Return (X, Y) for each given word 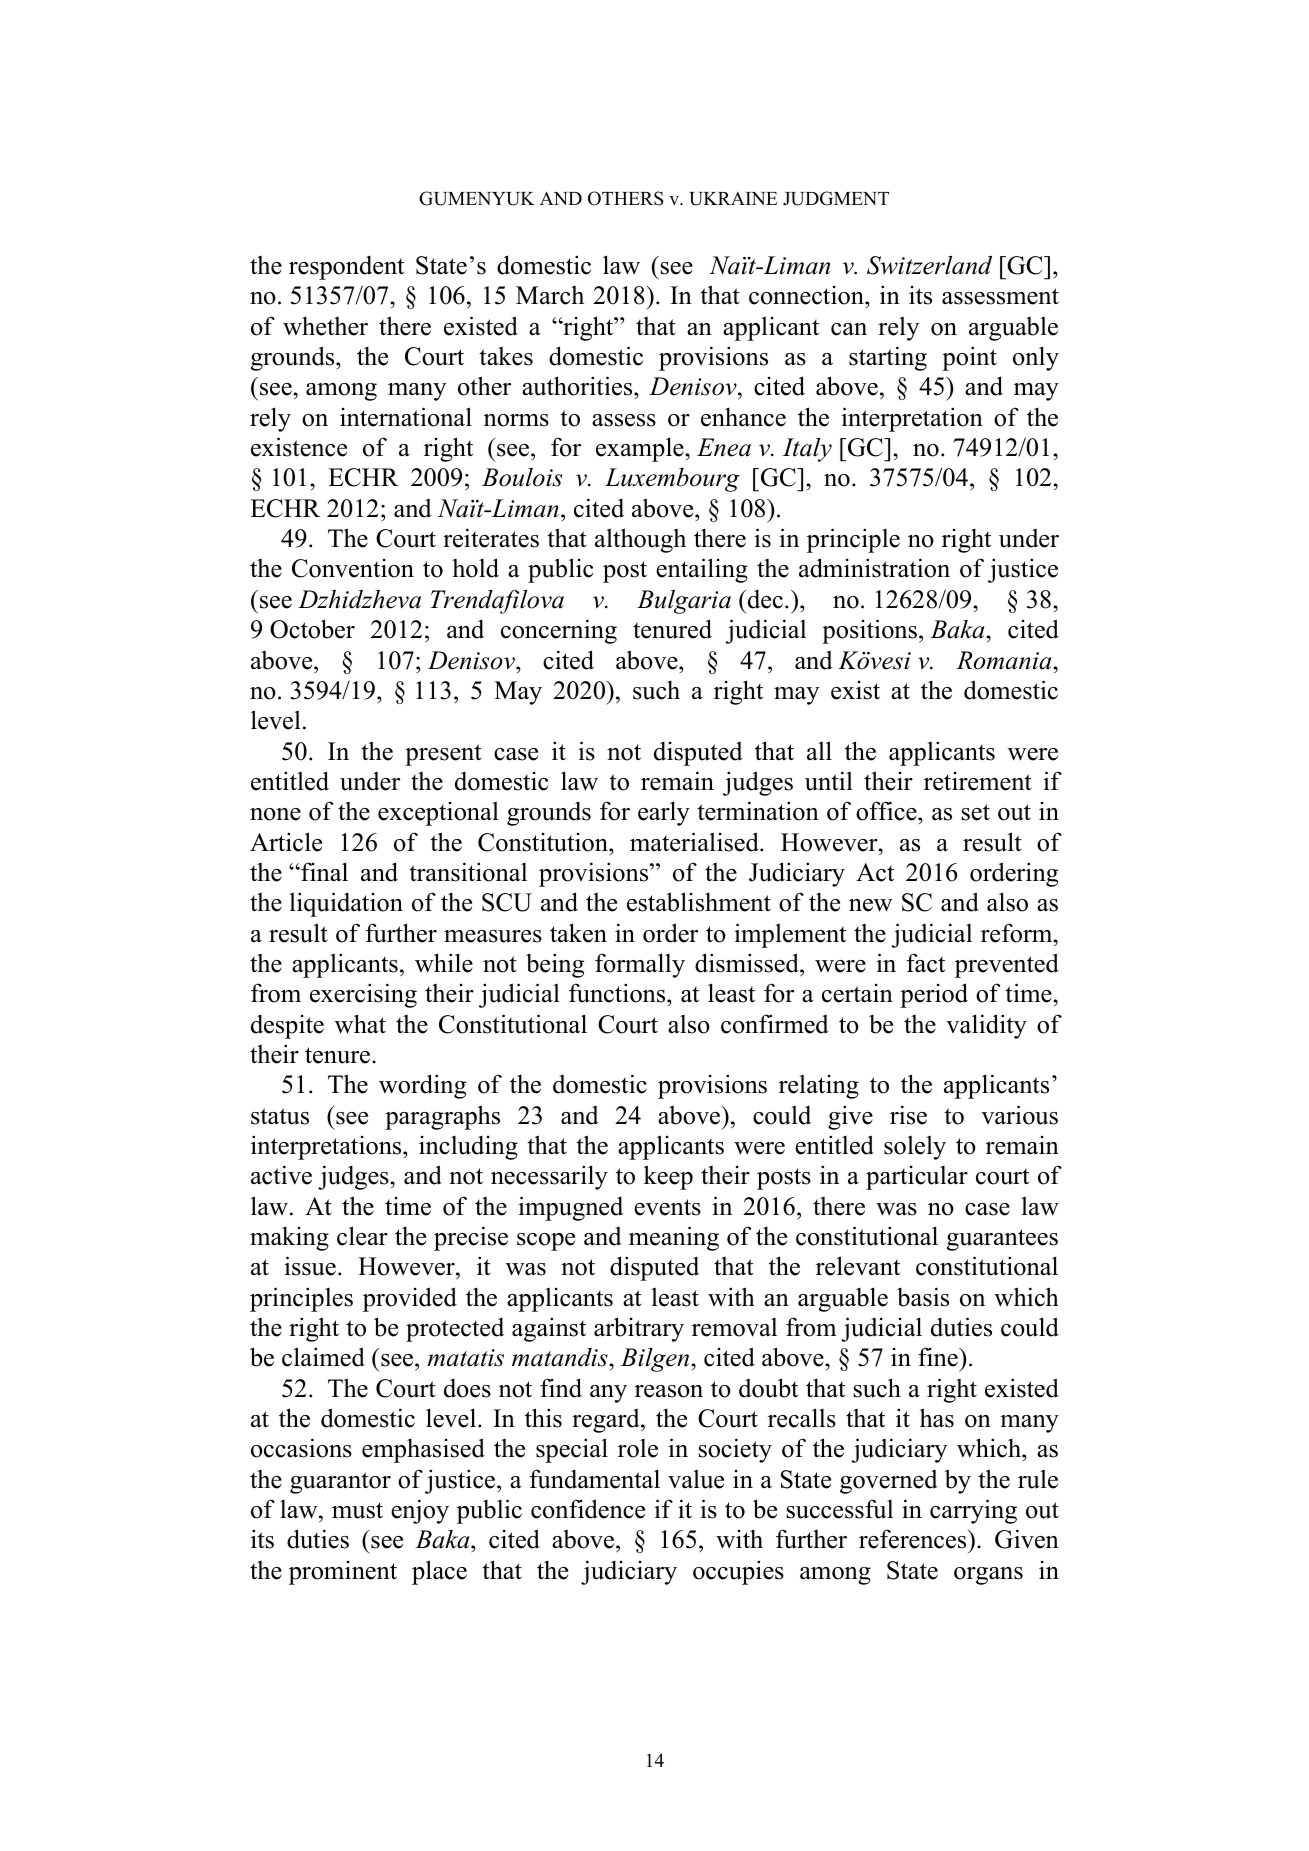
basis (923, 1297)
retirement (978, 781)
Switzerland (929, 265)
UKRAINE (733, 199)
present (443, 755)
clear (362, 1236)
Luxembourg (672, 480)
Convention (353, 568)
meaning (674, 1238)
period (934, 995)
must (357, 1510)
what (360, 1024)
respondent (346, 267)
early (664, 813)
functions (618, 993)
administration (874, 568)
